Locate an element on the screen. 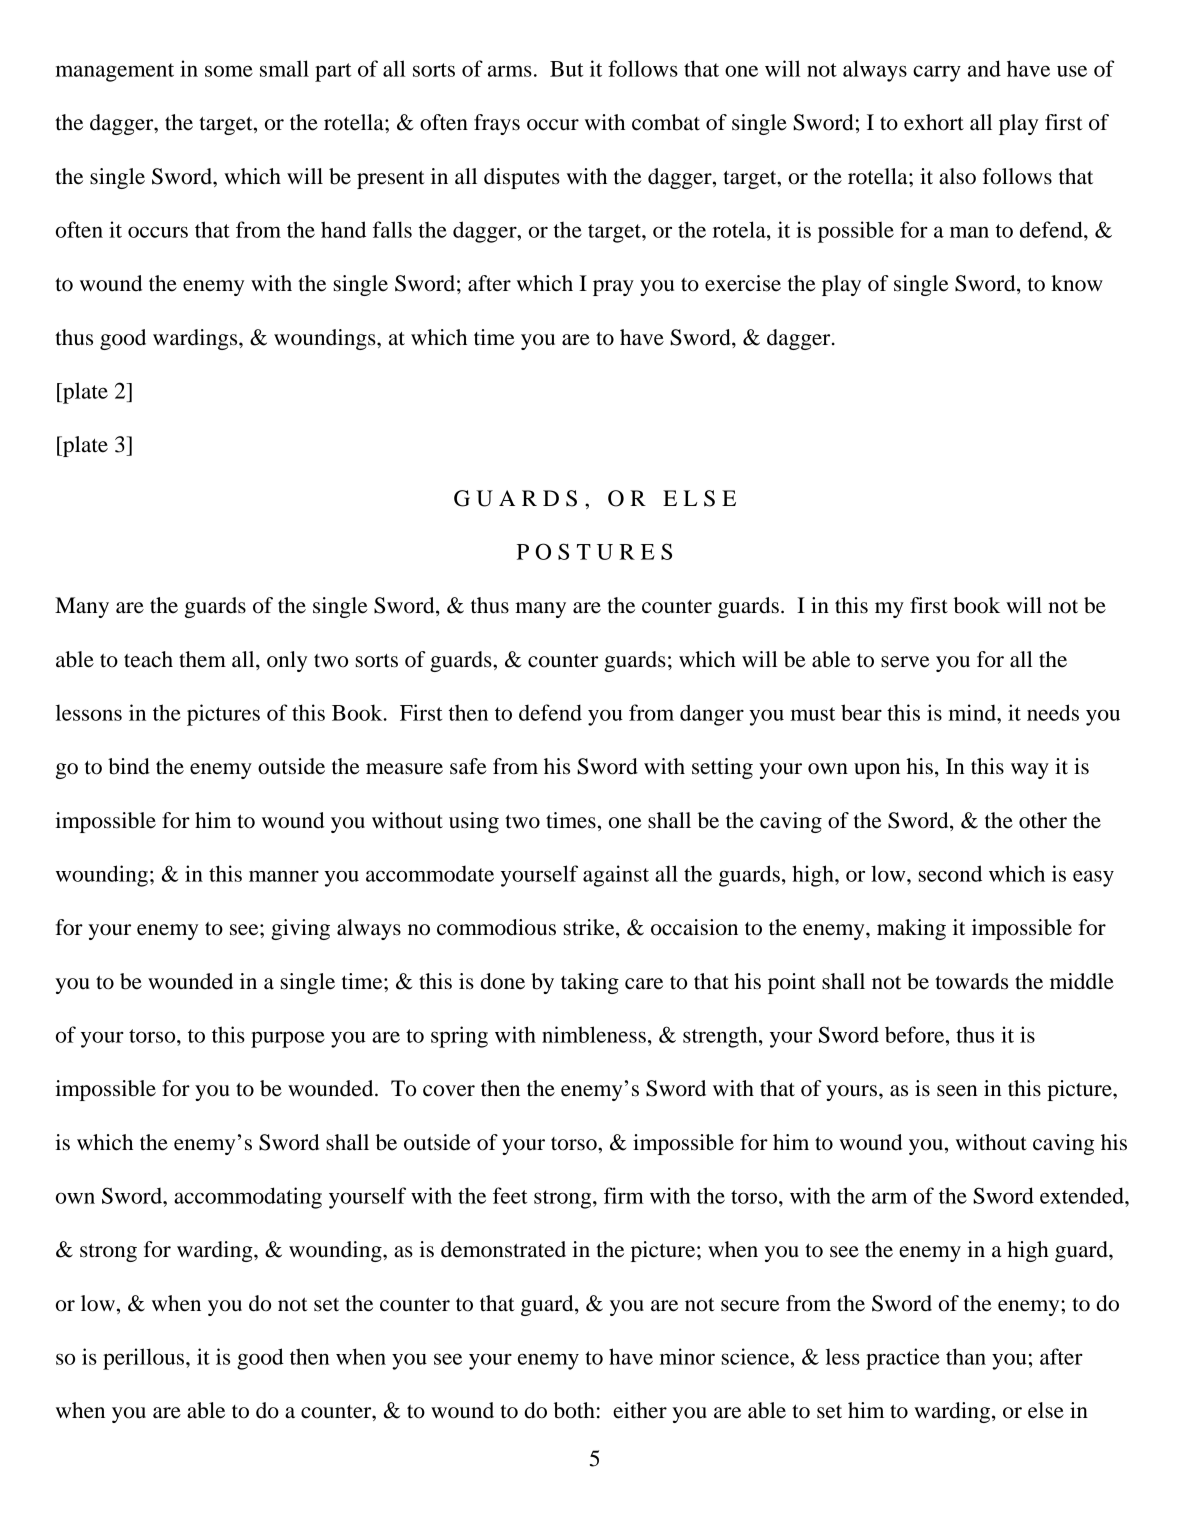  bind is located at coordinates (129, 766).
